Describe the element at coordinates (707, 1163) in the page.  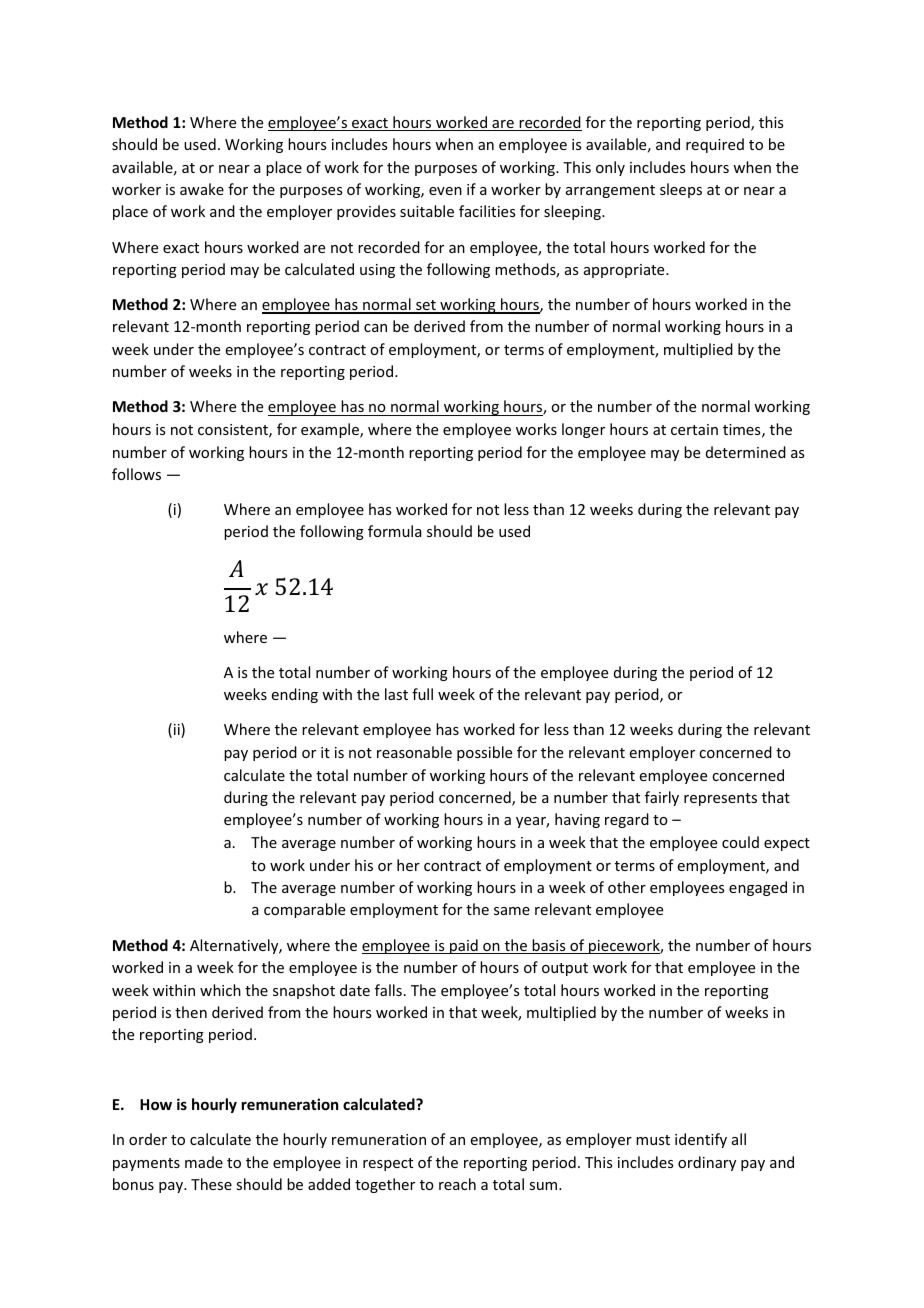
I see `ordinary` at that location.
